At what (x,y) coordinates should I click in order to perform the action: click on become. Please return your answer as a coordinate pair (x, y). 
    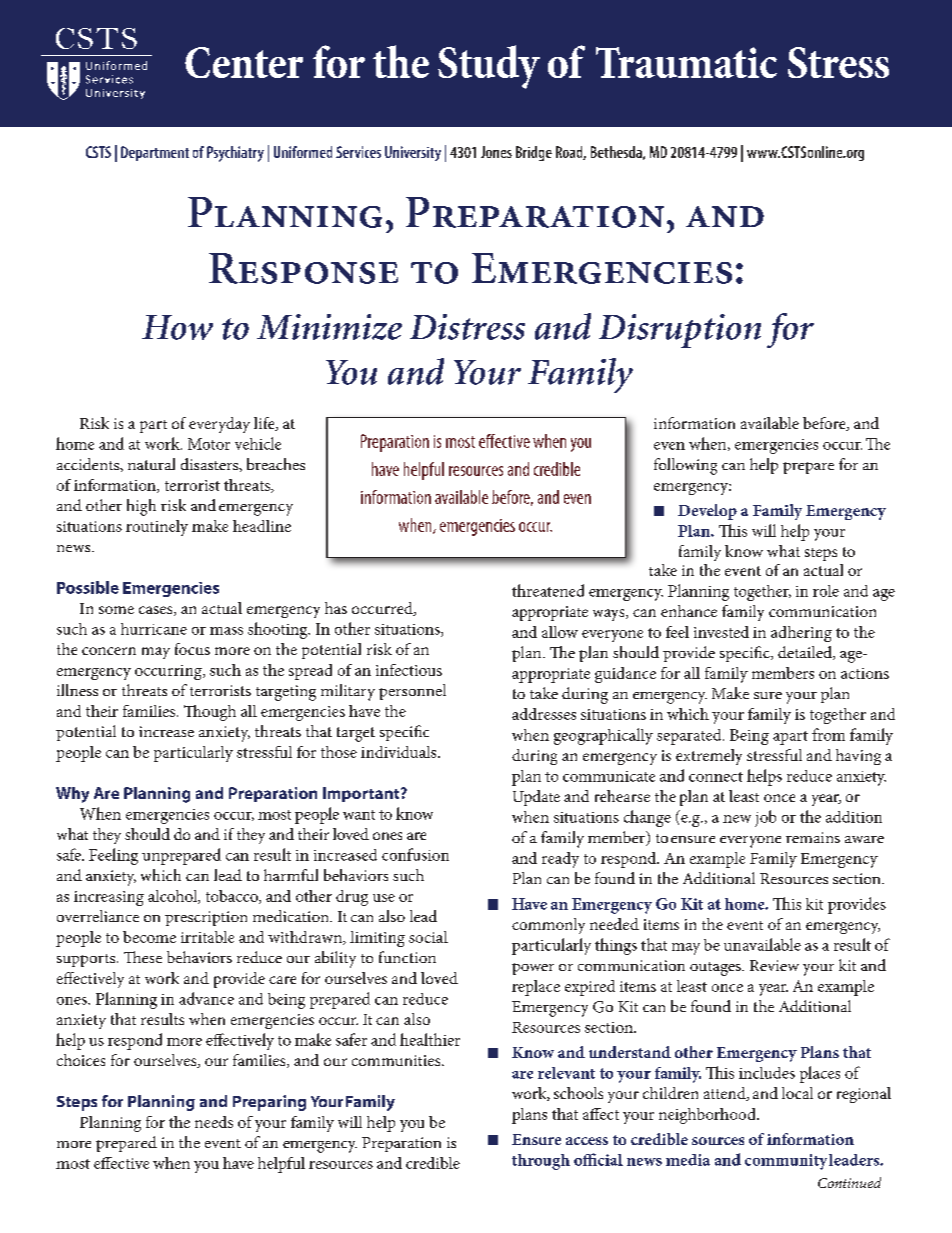
    Looking at the image, I should click on (149, 937).
